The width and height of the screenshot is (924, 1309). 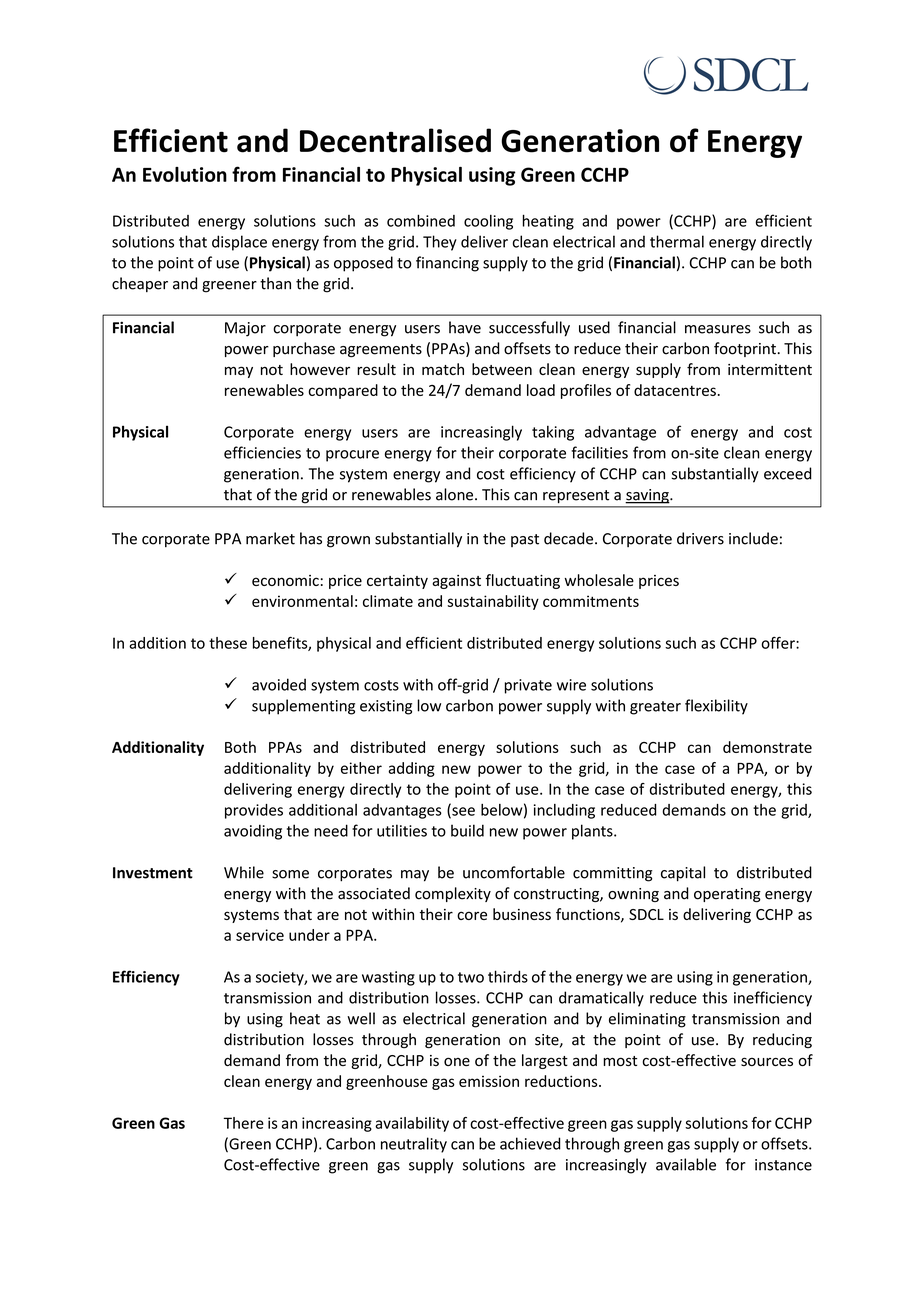 What do you see at coordinates (245, 329) in the screenshot?
I see `Major` at bounding box center [245, 329].
